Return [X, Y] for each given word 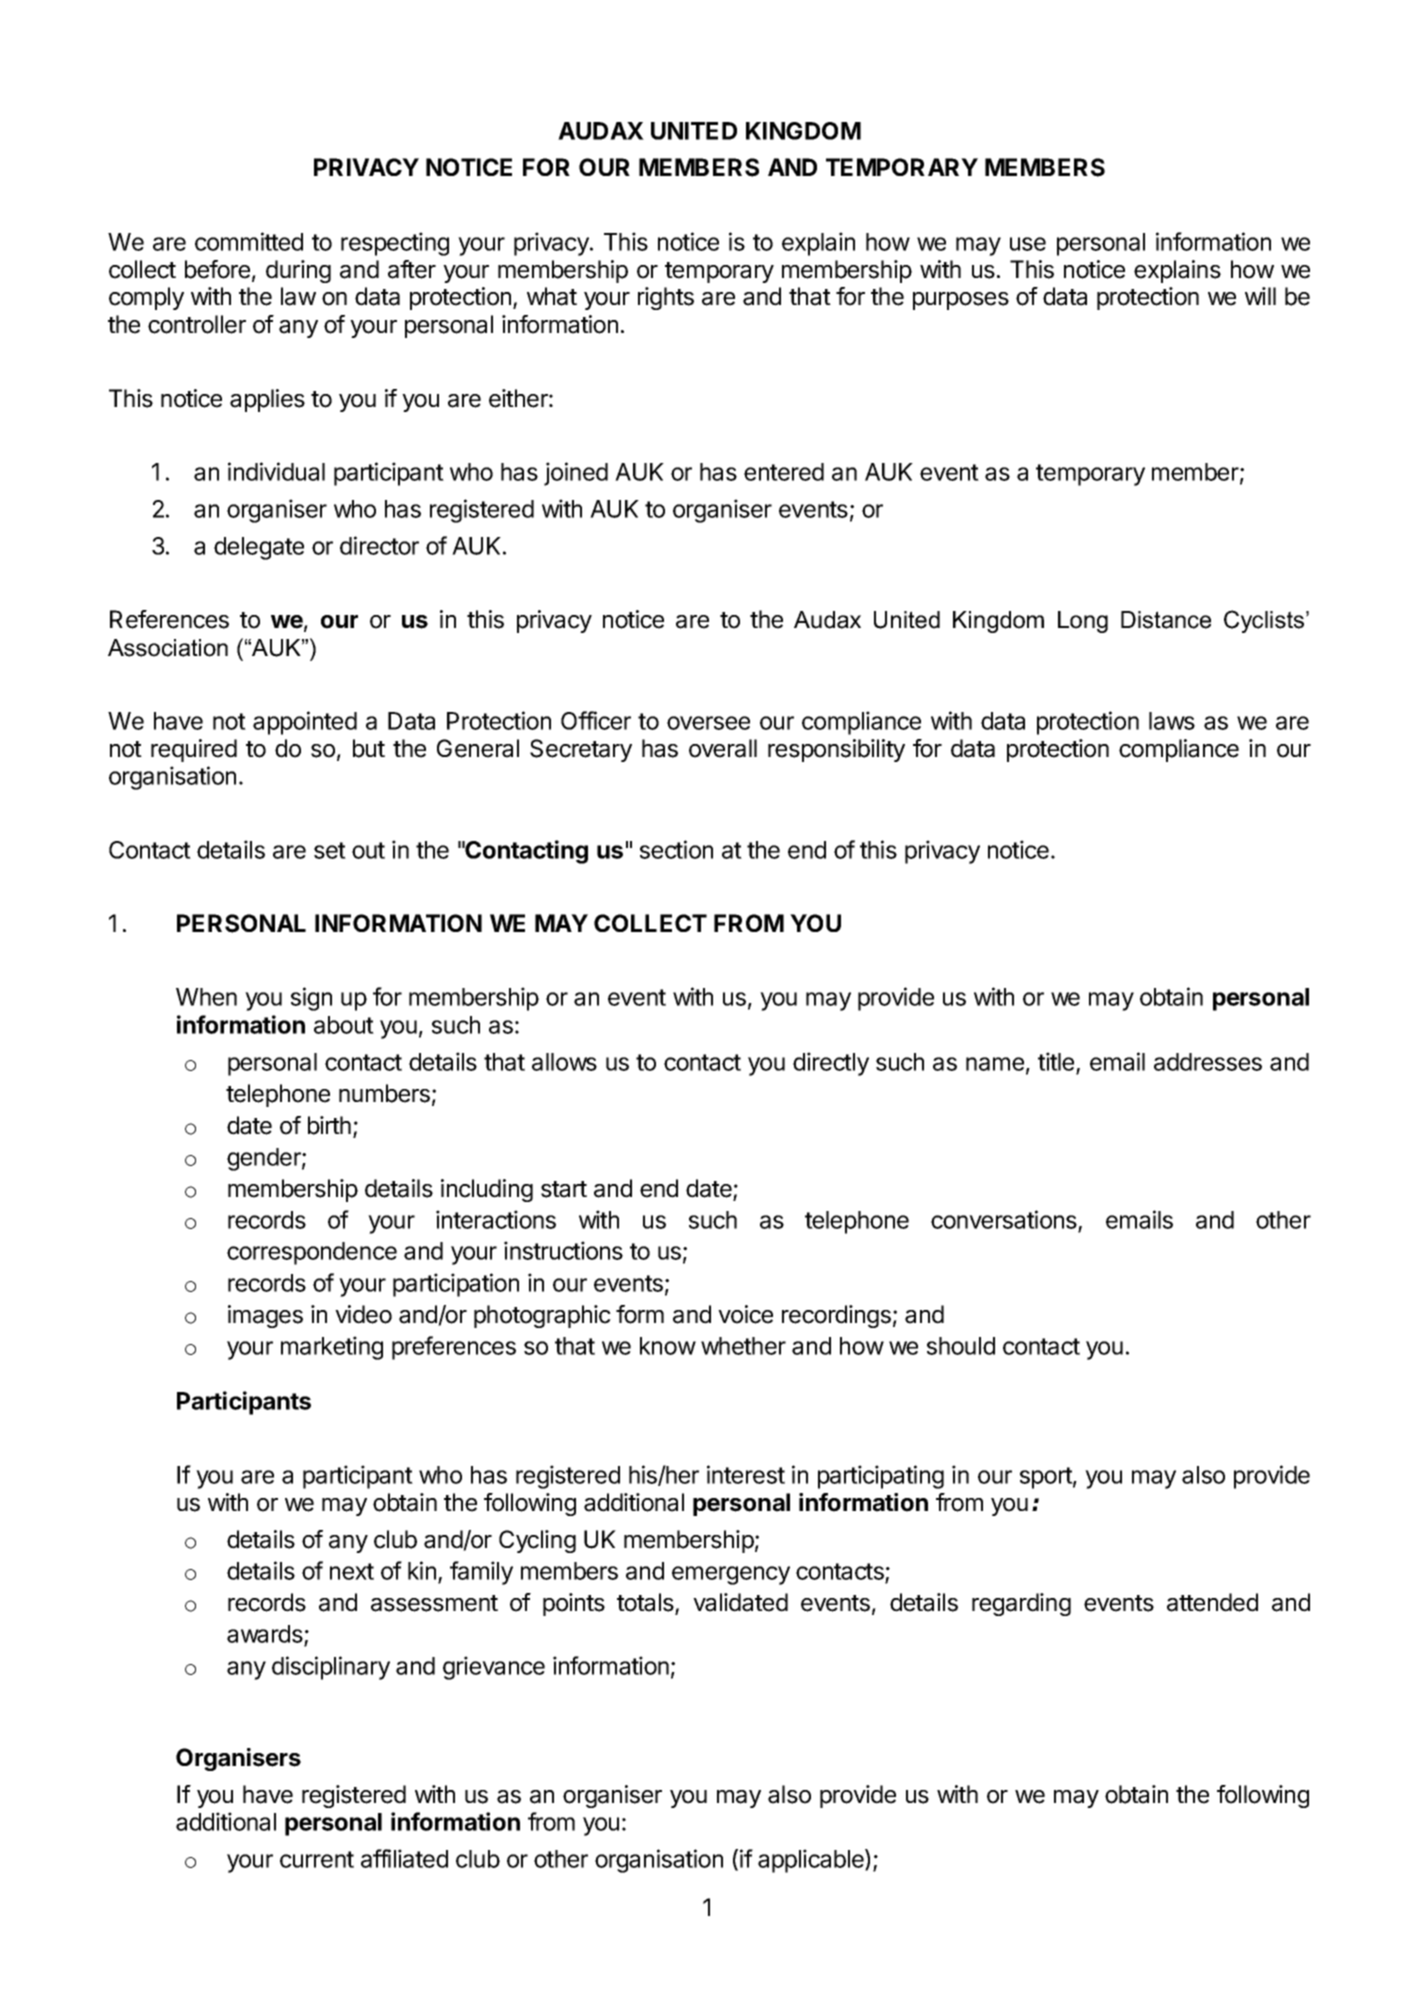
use [1028, 244]
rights [666, 298]
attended [1212, 1602]
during [298, 271]
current [317, 1859]
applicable [812, 1861]
